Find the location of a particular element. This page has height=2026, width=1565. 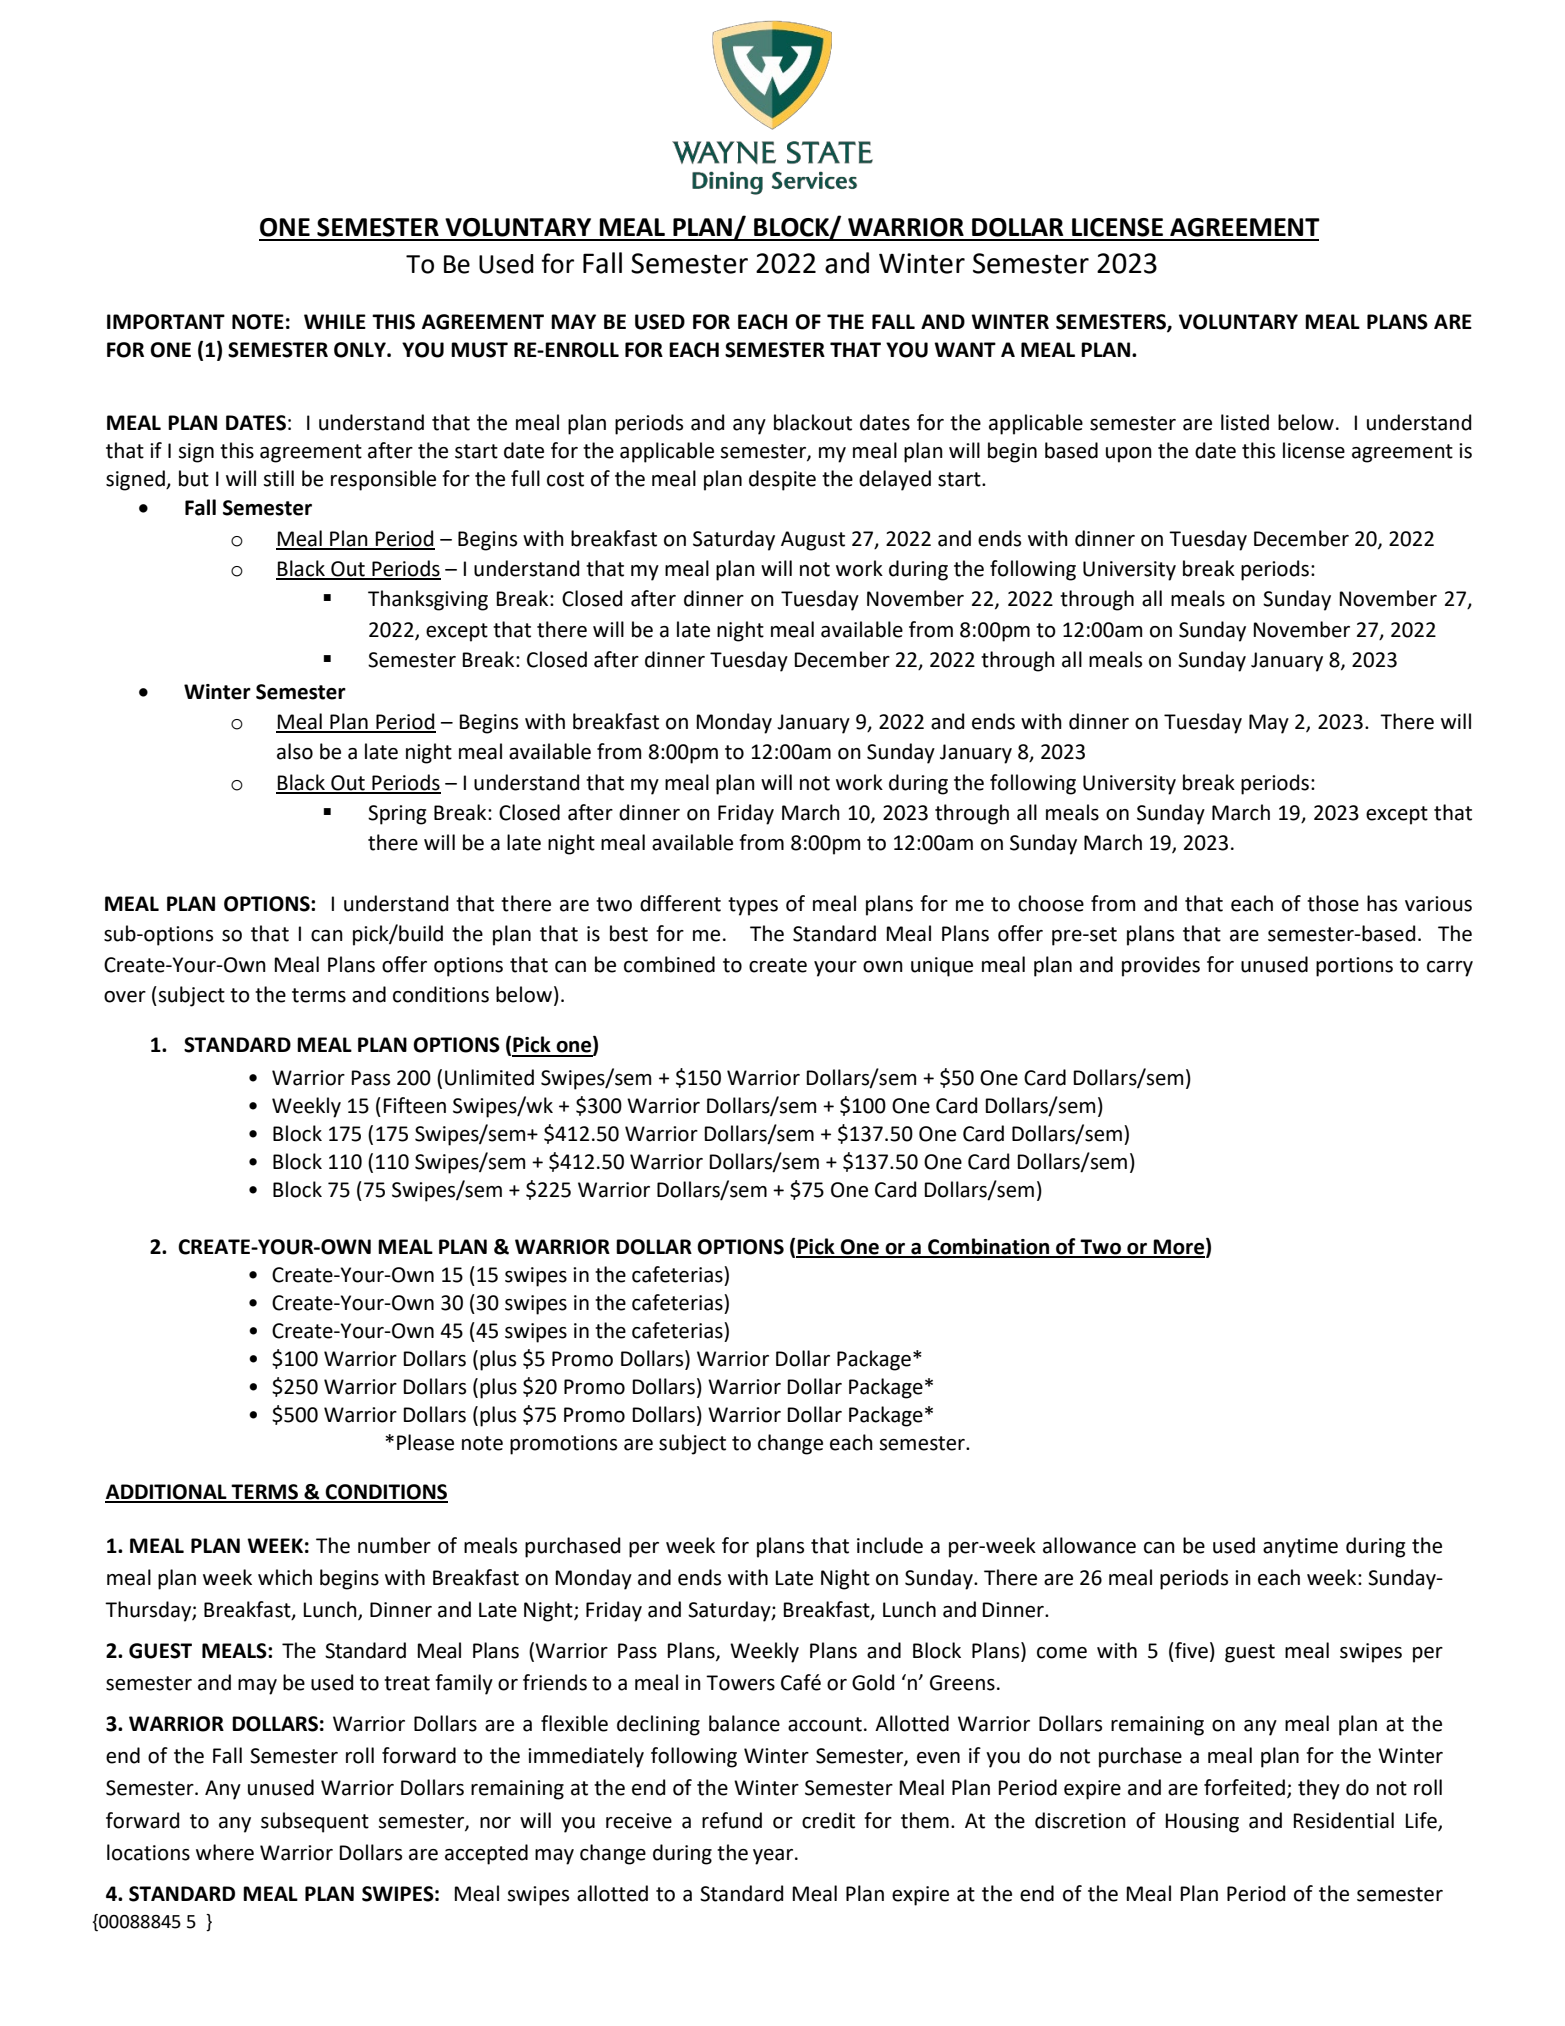

subsequent is located at coordinates (315, 1822).
